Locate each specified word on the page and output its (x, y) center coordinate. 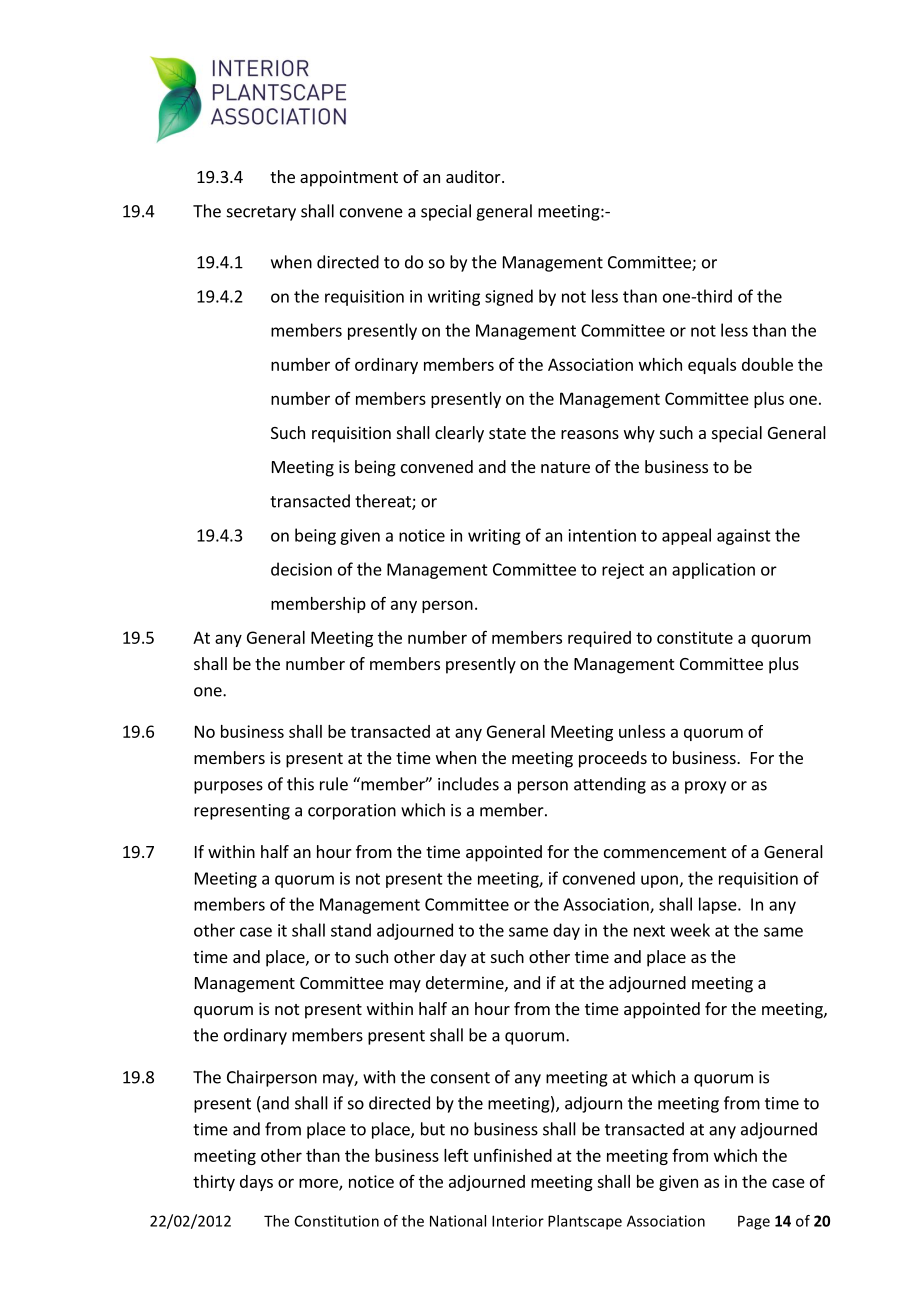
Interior (518, 1221)
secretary (261, 213)
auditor (474, 176)
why (639, 434)
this (300, 784)
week (690, 930)
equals (712, 366)
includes (468, 784)
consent (460, 1078)
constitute (695, 637)
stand (351, 930)
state (507, 433)
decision (301, 569)
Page (754, 1222)
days (256, 1183)
